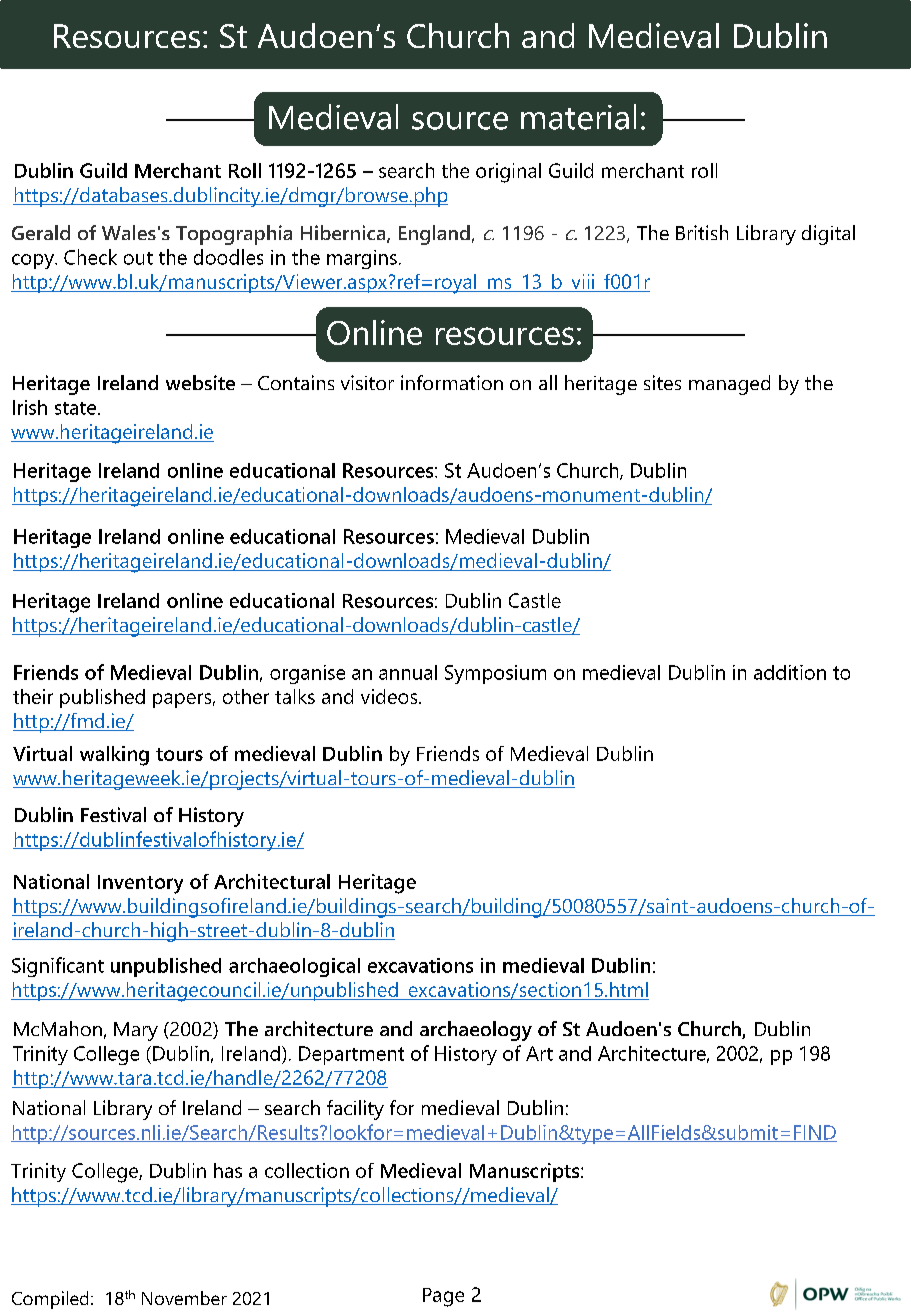 This screenshot has width=911, height=1316. I want to click on November, so click(184, 1298).
